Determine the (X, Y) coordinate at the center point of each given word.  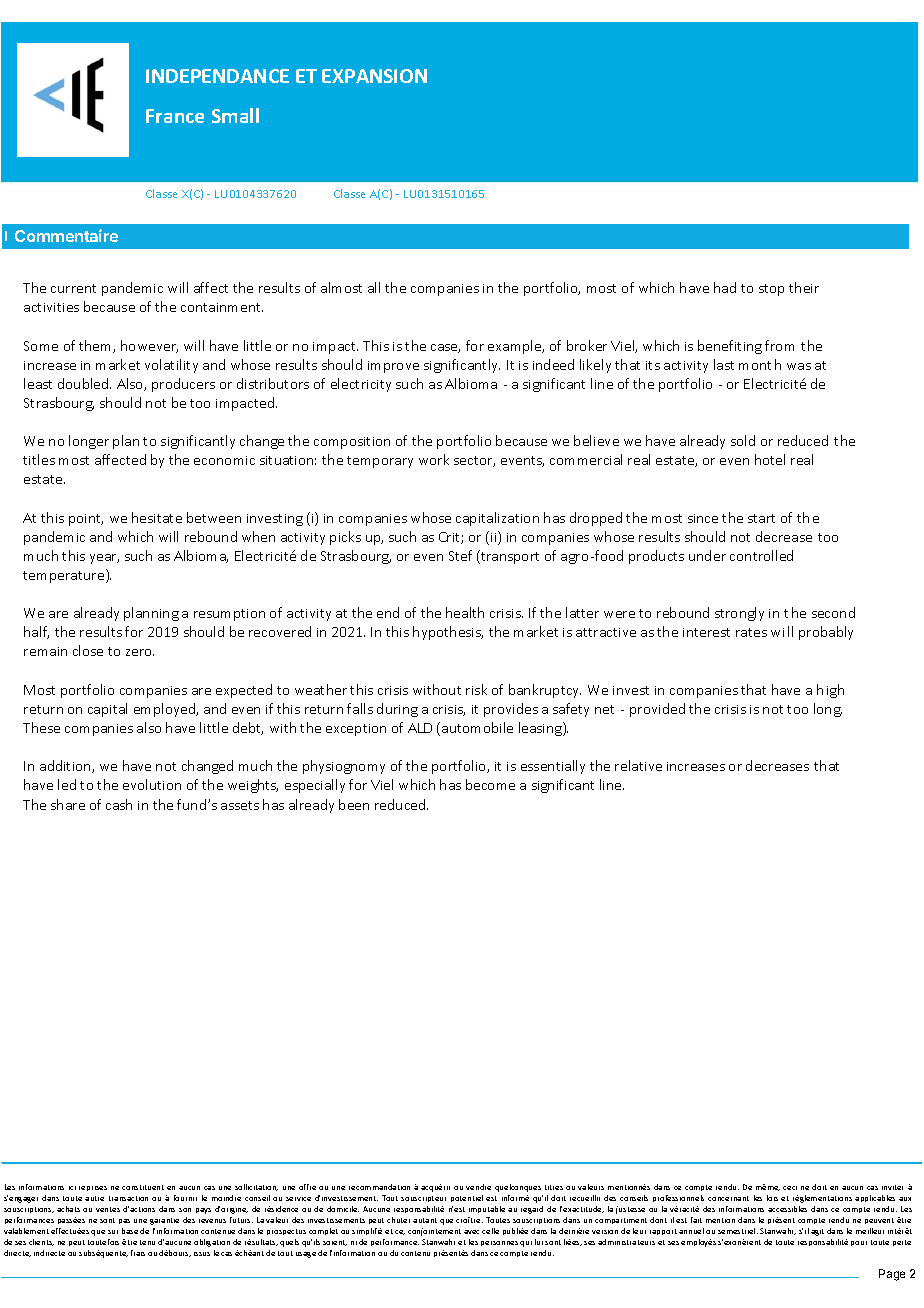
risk (476, 689)
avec (471, 1232)
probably (826, 633)
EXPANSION (374, 76)
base (130, 1231)
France (175, 116)
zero (140, 652)
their (804, 287)
